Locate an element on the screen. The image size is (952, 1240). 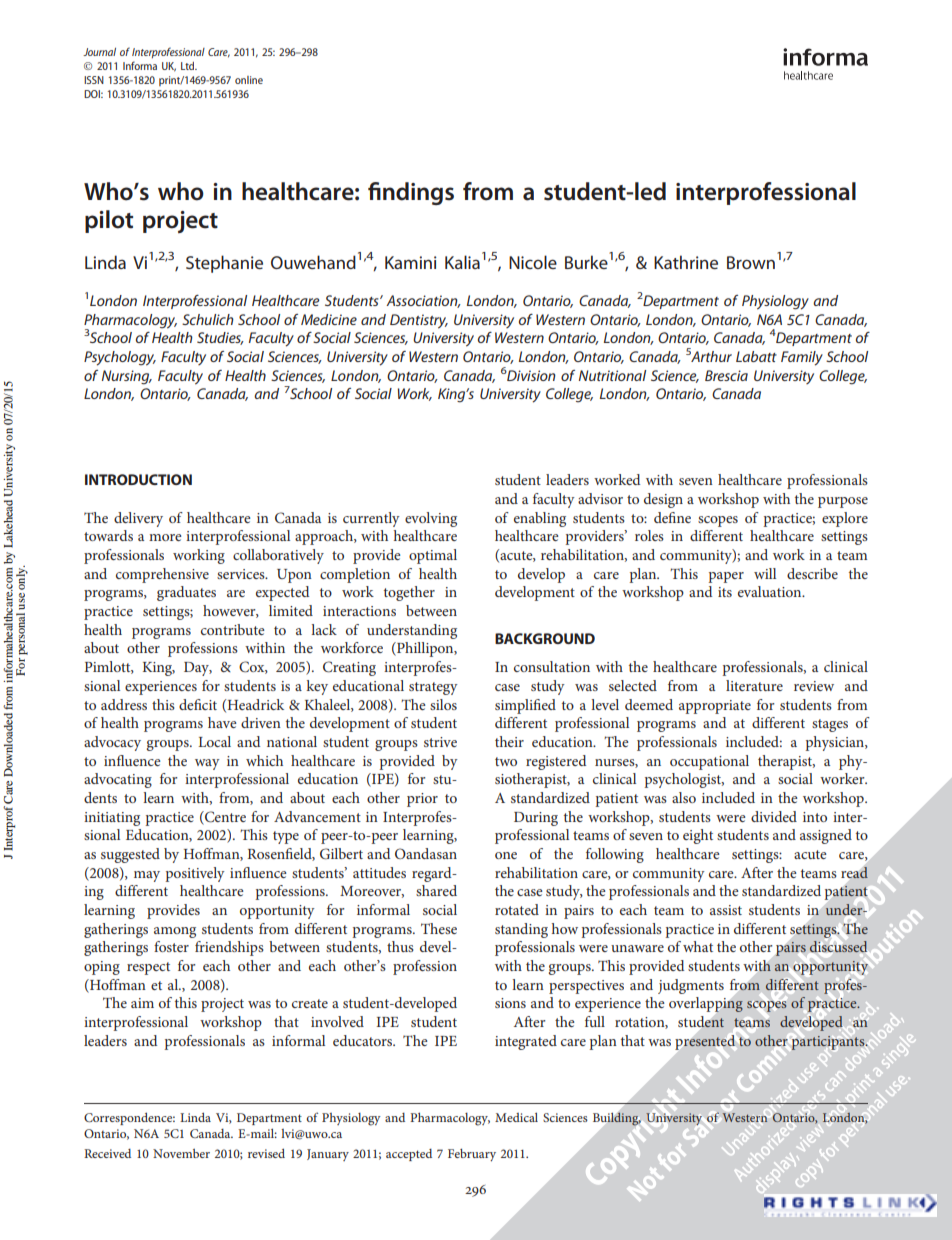
online is located at coordinates (249, 80).
